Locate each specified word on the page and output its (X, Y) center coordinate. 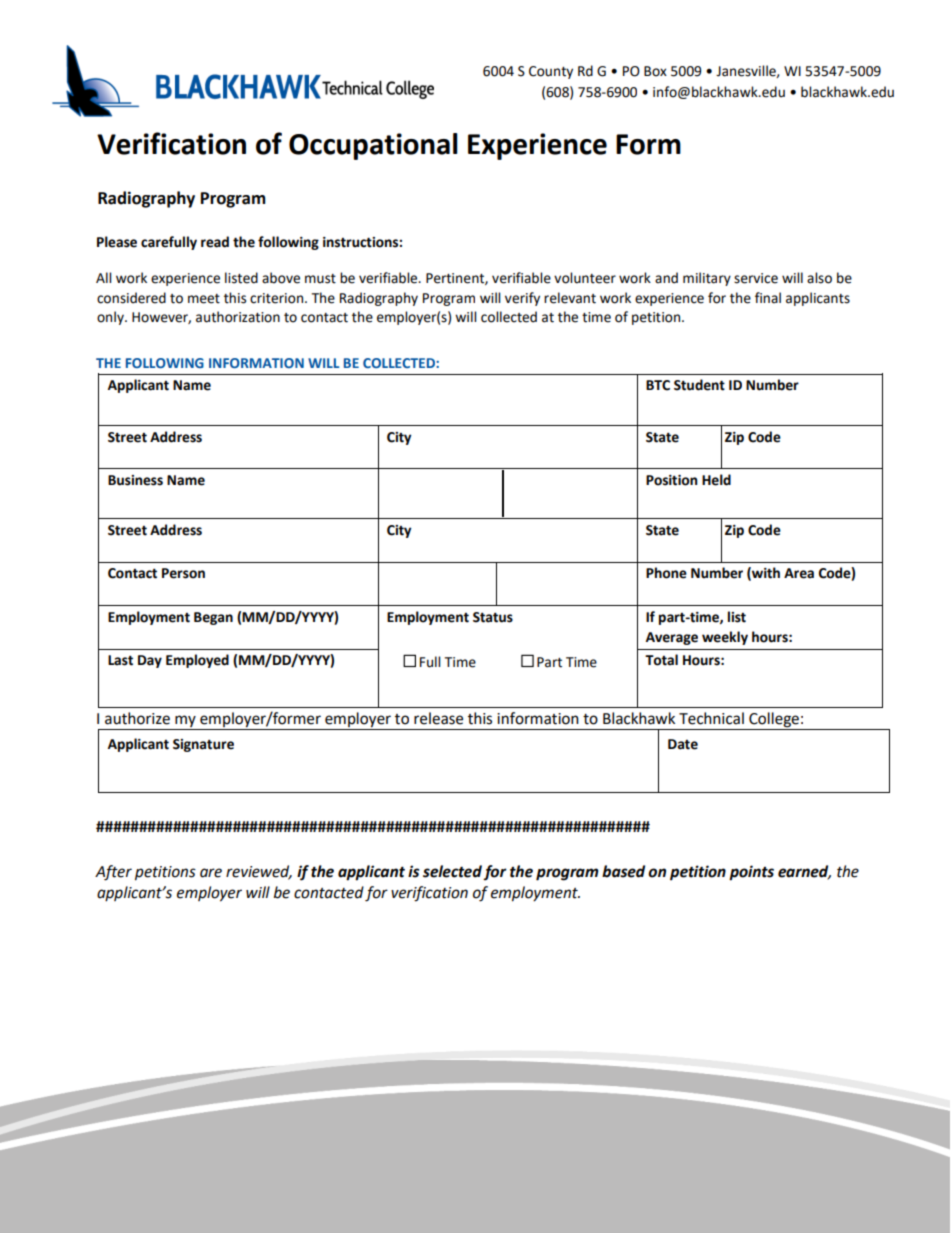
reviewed (259, 872)
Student (699, 385)
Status (493, 617)
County (551, 72)
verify (522, 299)
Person (183, 573)
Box (655, 71)
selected (452, 871)
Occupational (373, 146)
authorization (238, 317)
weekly (725, 638)
